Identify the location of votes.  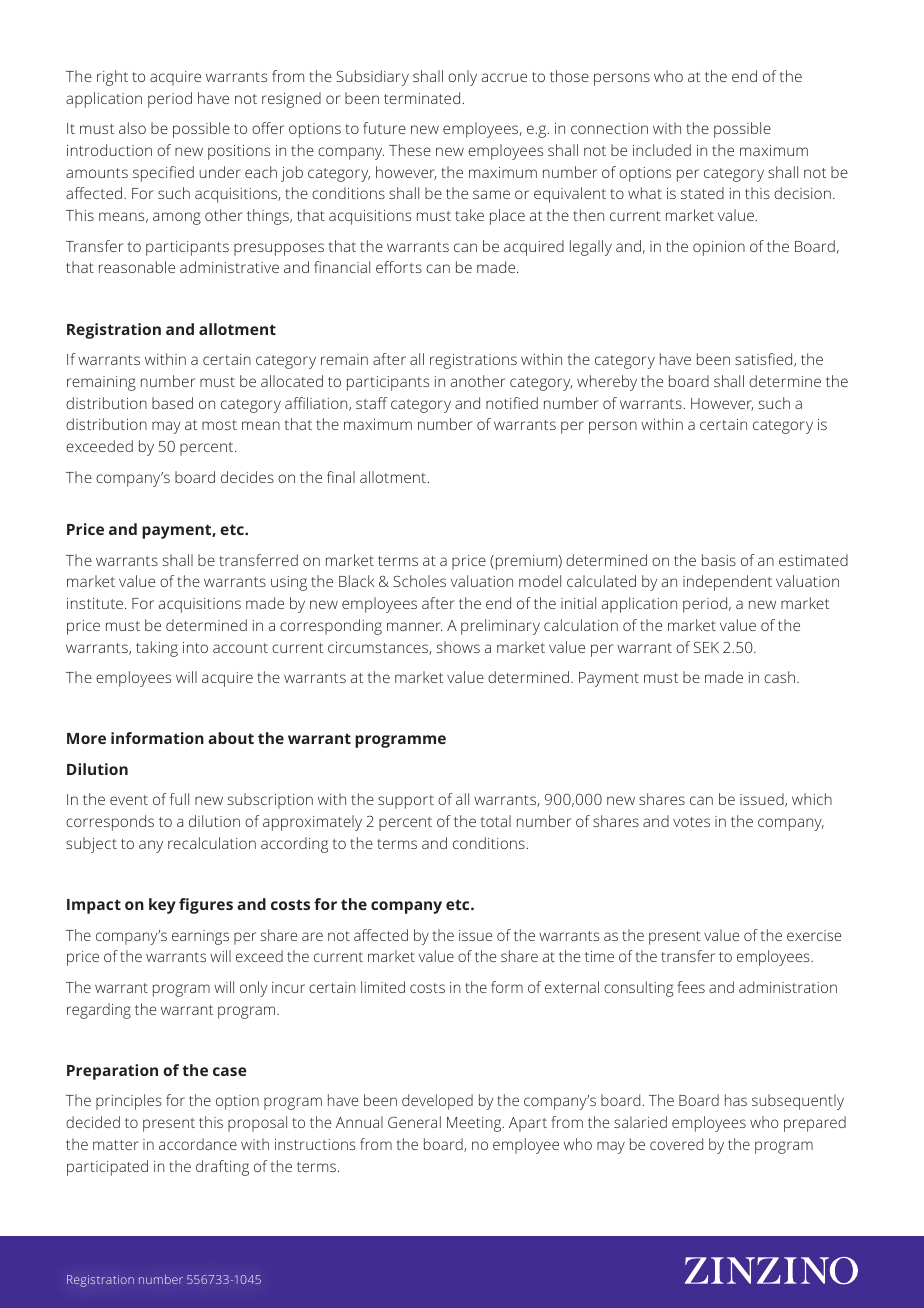
(691, 822).
